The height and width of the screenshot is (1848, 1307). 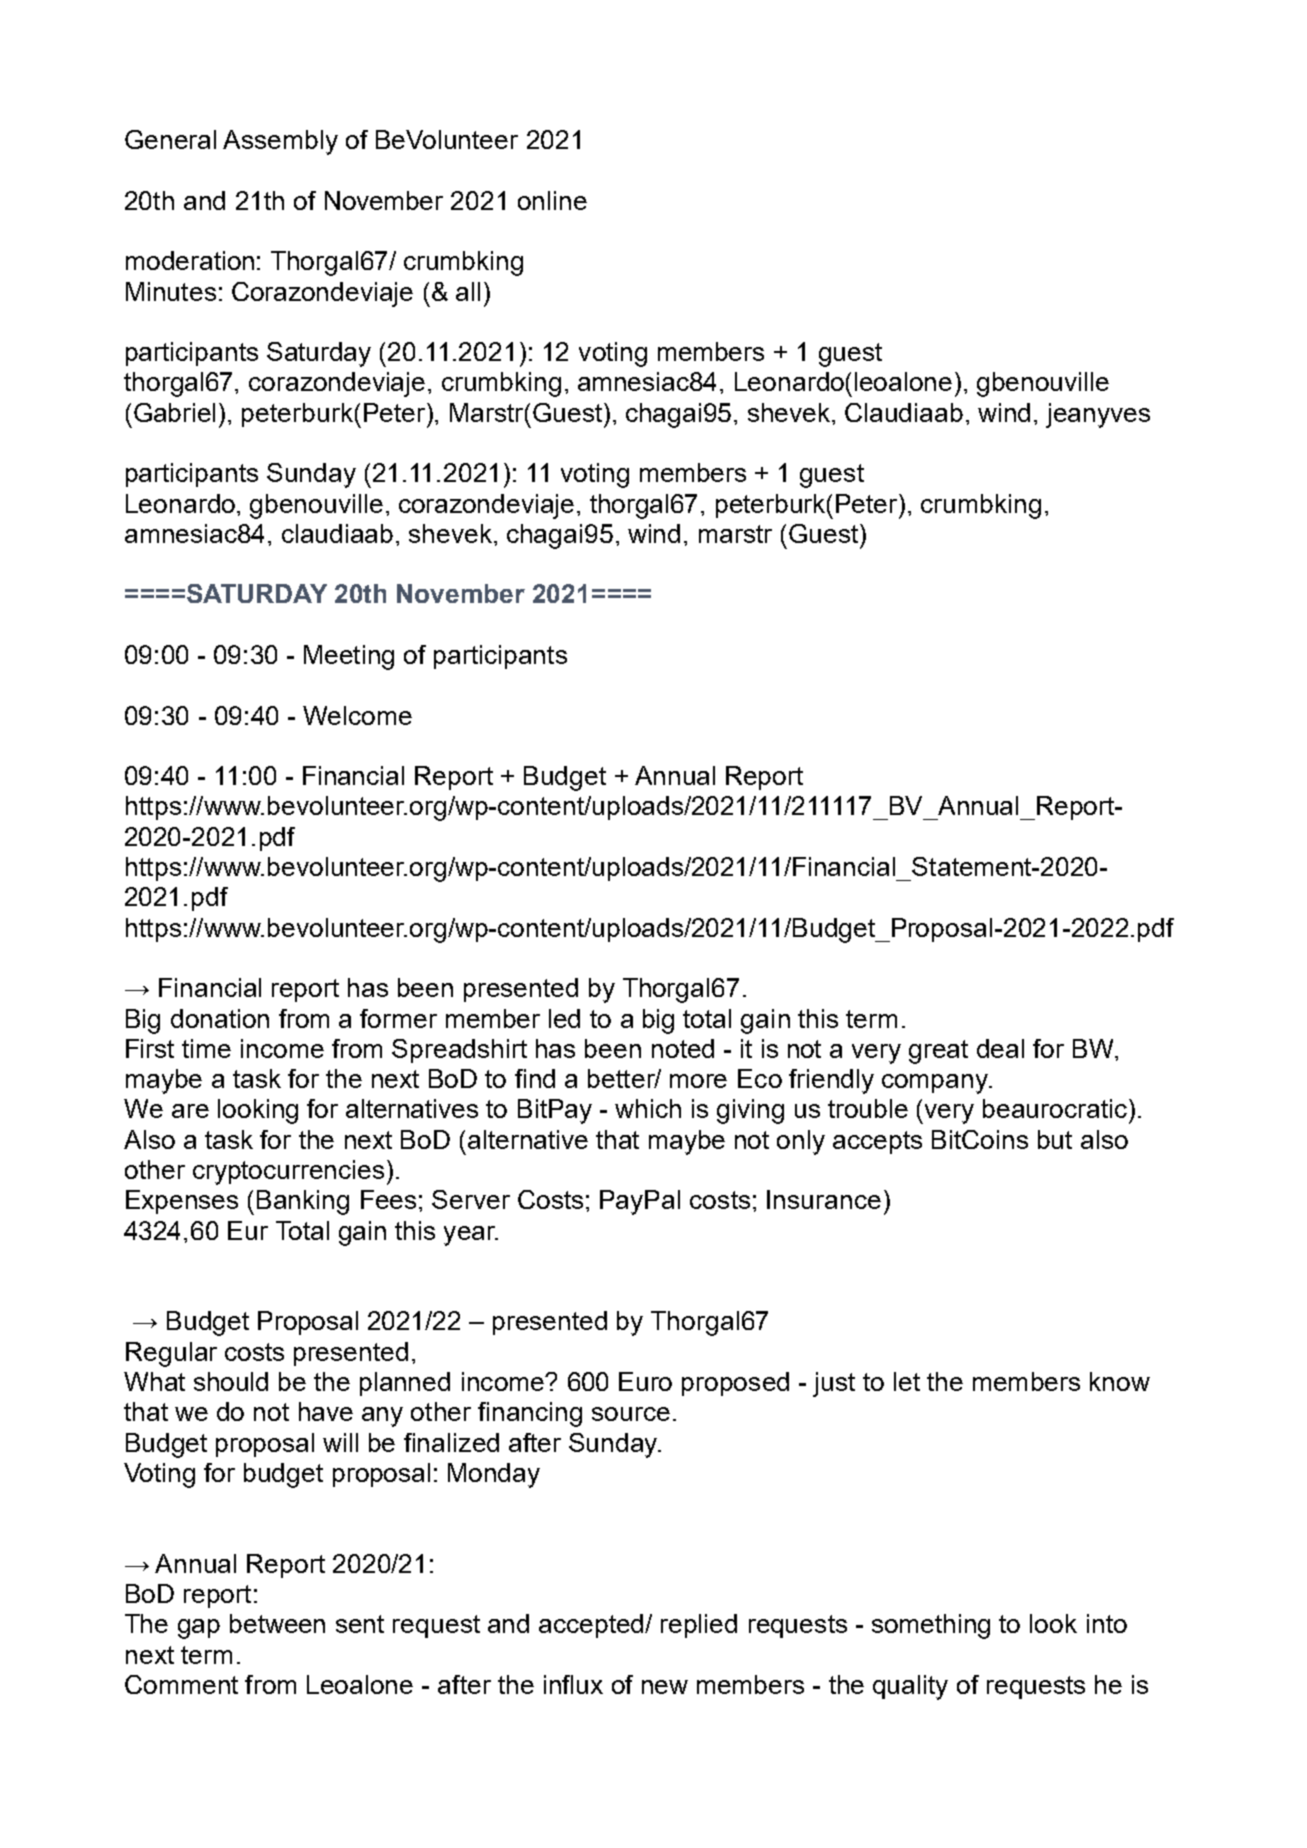 I want to click on between, so click(x=277, y=1623).
